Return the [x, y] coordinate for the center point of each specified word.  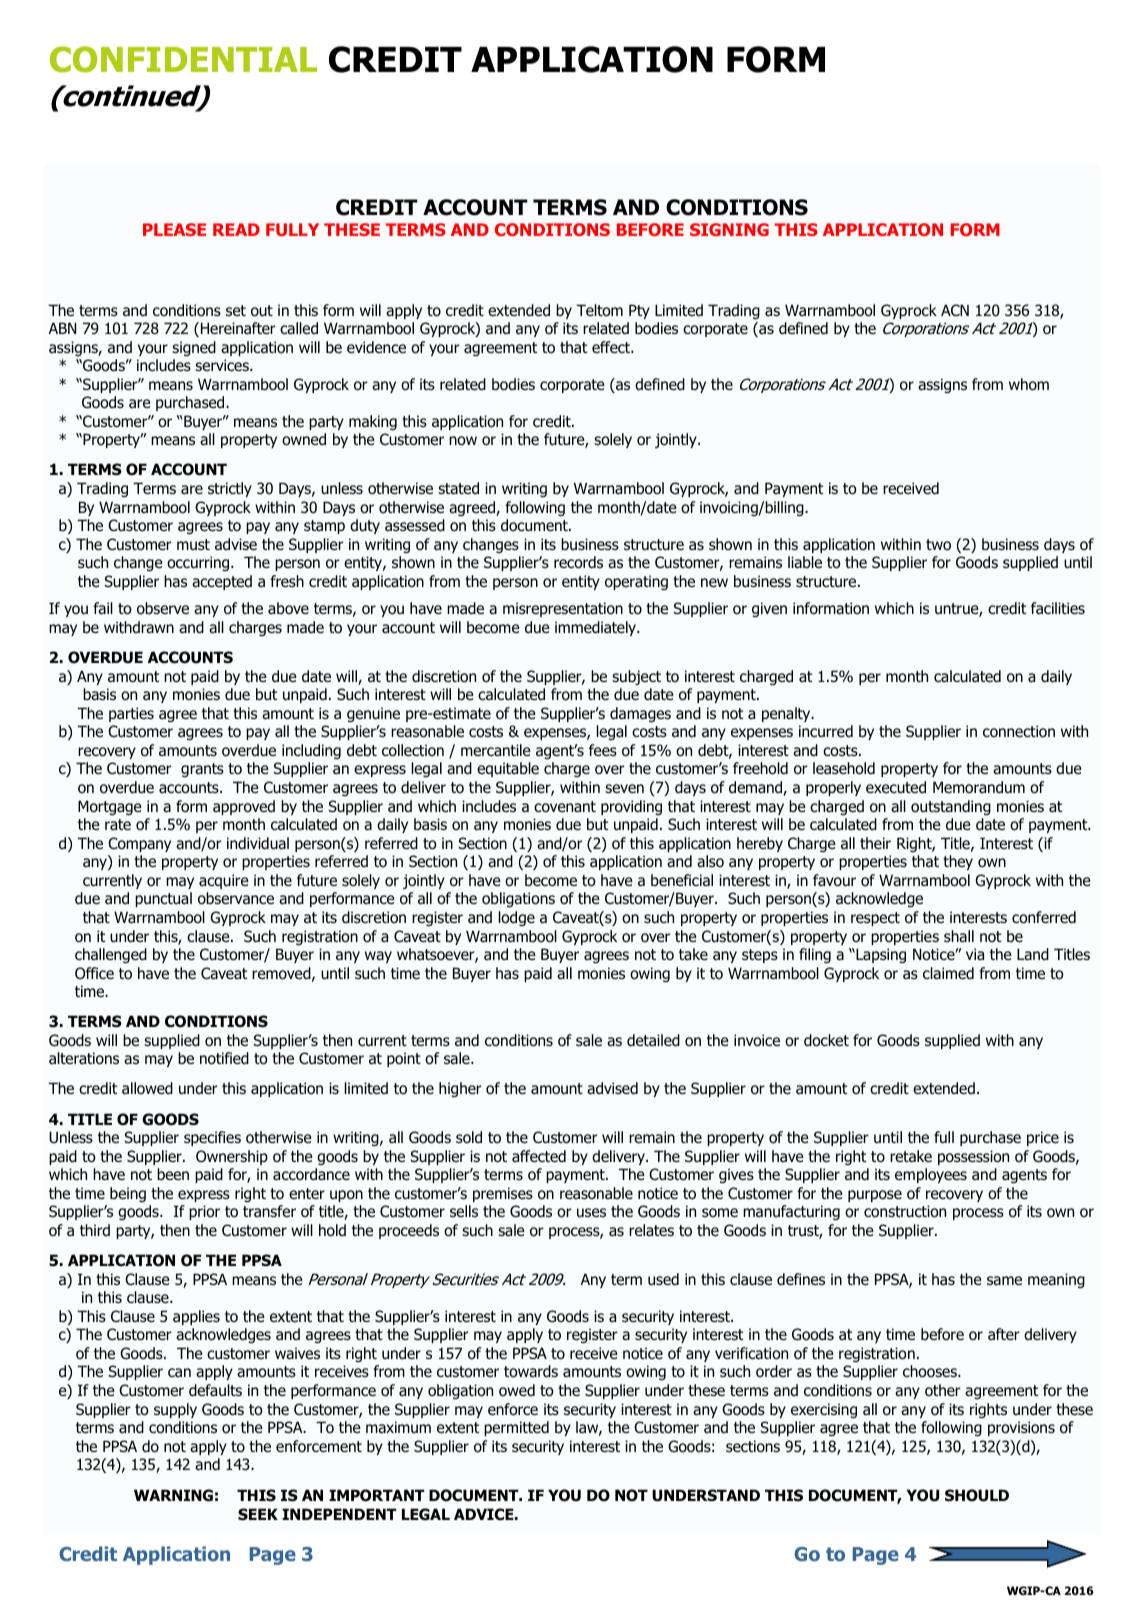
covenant [565, 807]
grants [202, 770]
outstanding [951, 807]
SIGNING [729, 229]
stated [458, 488]
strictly [230, 489]
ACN [955, 310]
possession [973, 1157]
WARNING [173, 1495]
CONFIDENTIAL [183, 59]
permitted [516, 1428]
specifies [212, 1138]
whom [1029, 384]
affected [539, 1156]
